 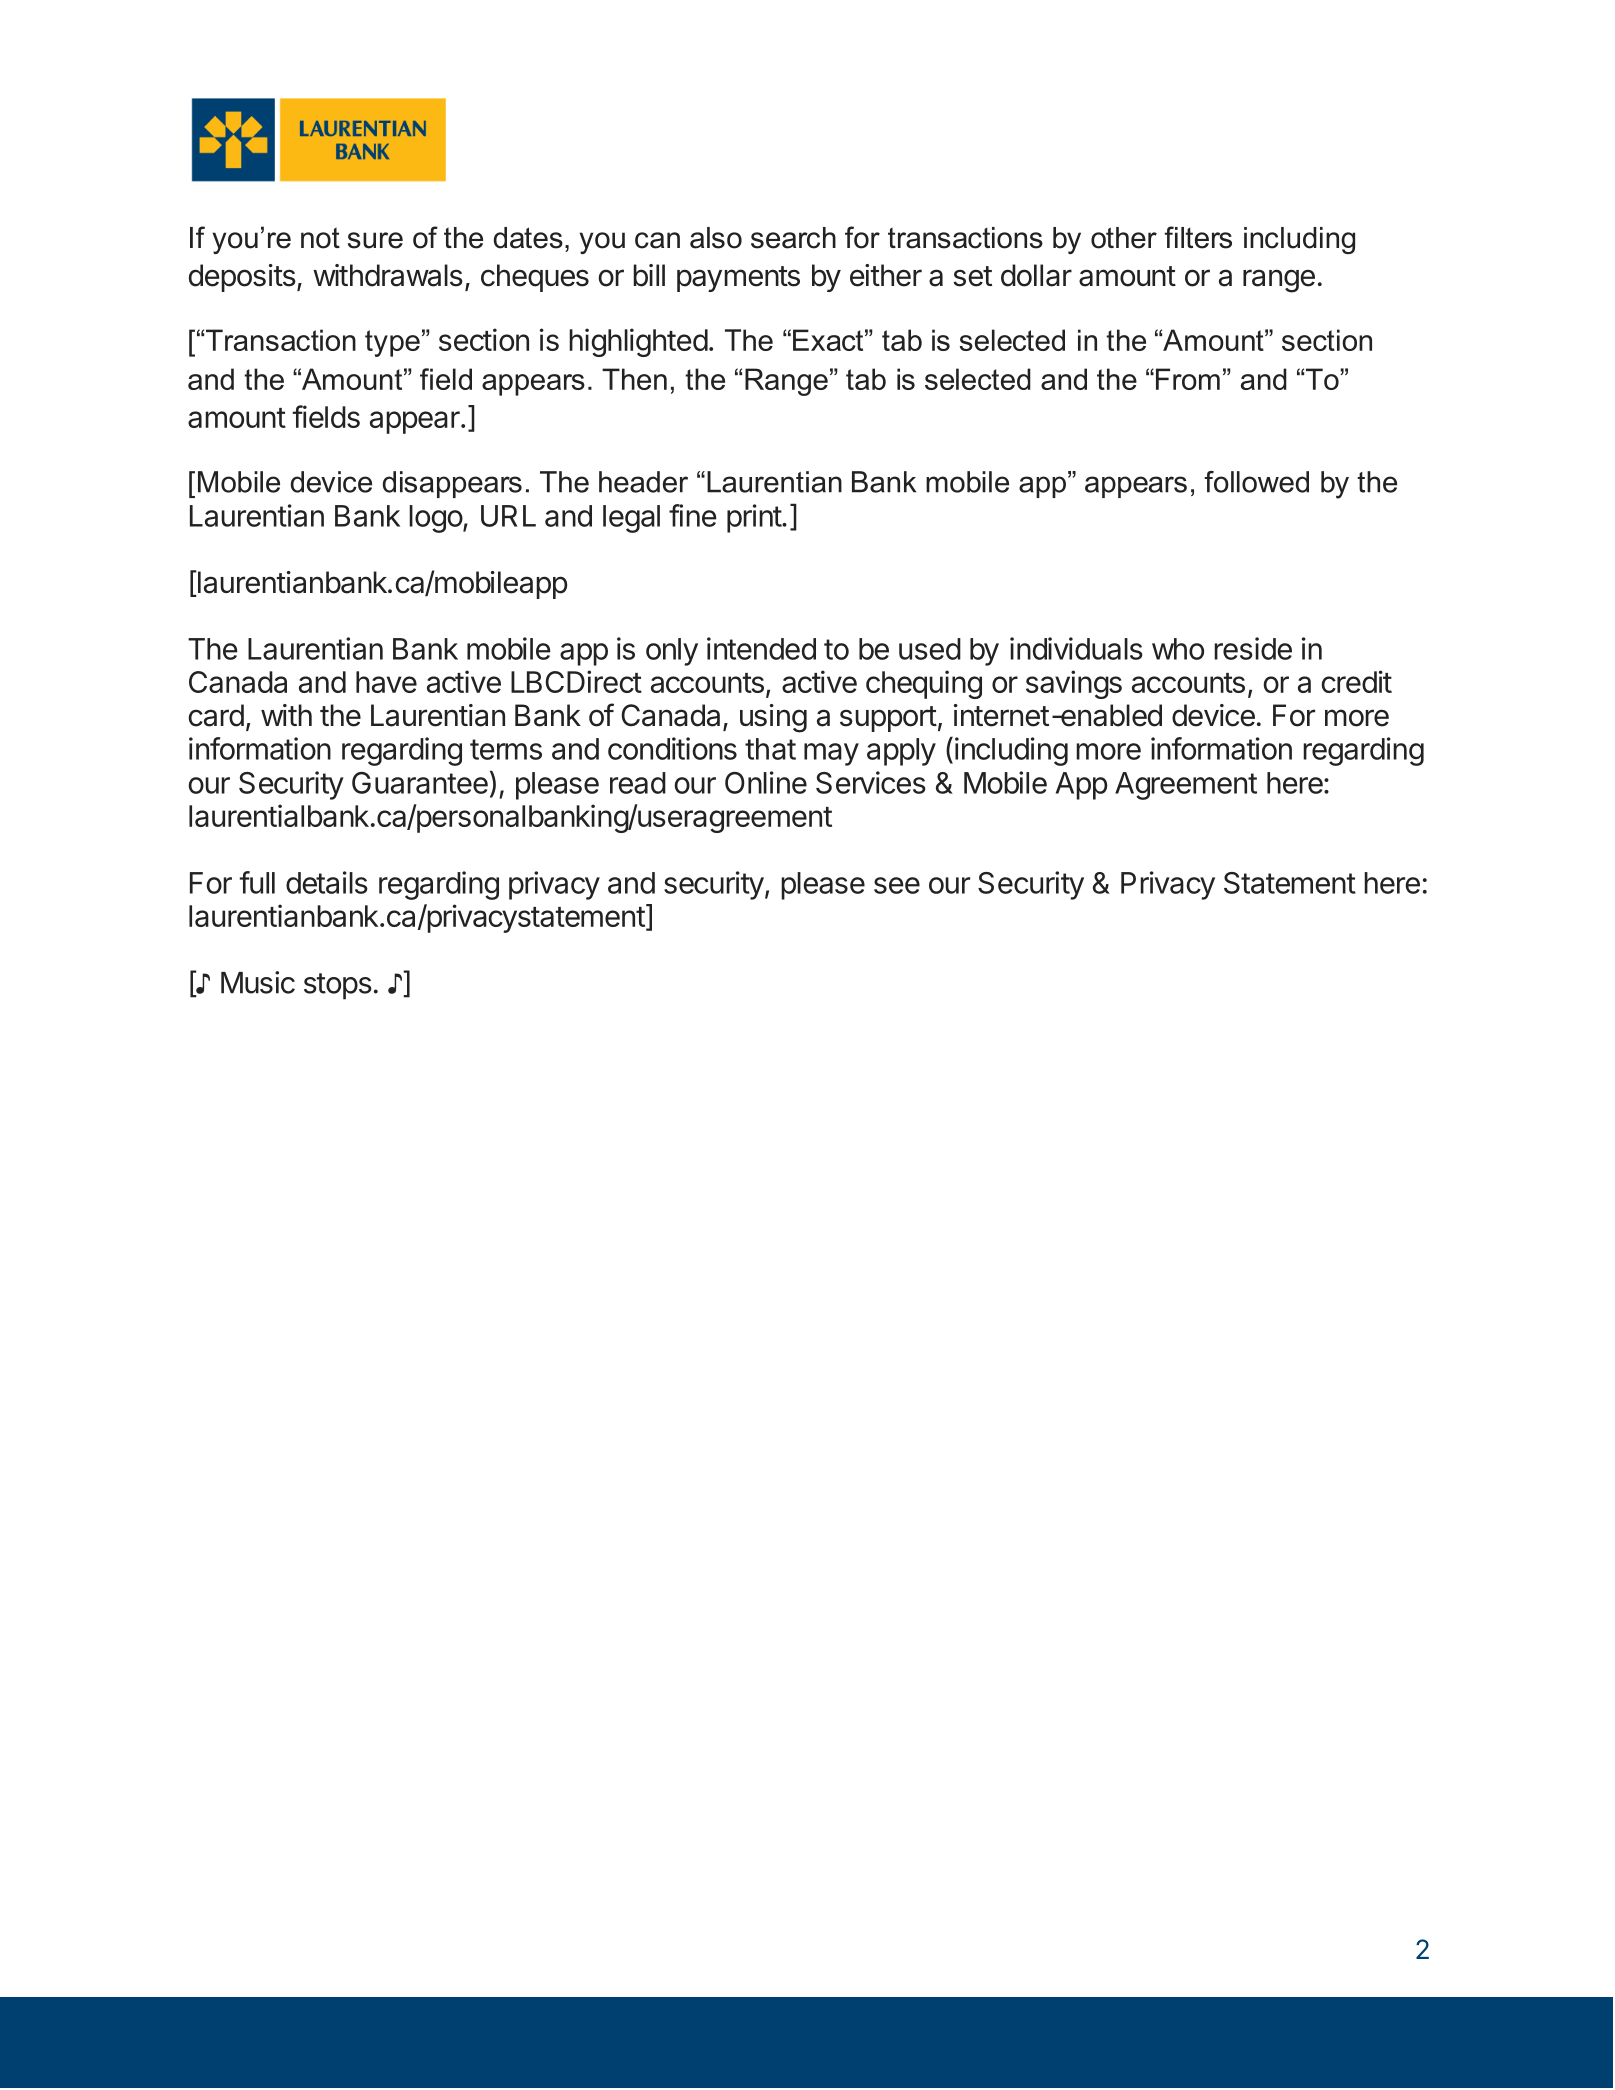 I want to click on search, so click(x=793, y=238).
